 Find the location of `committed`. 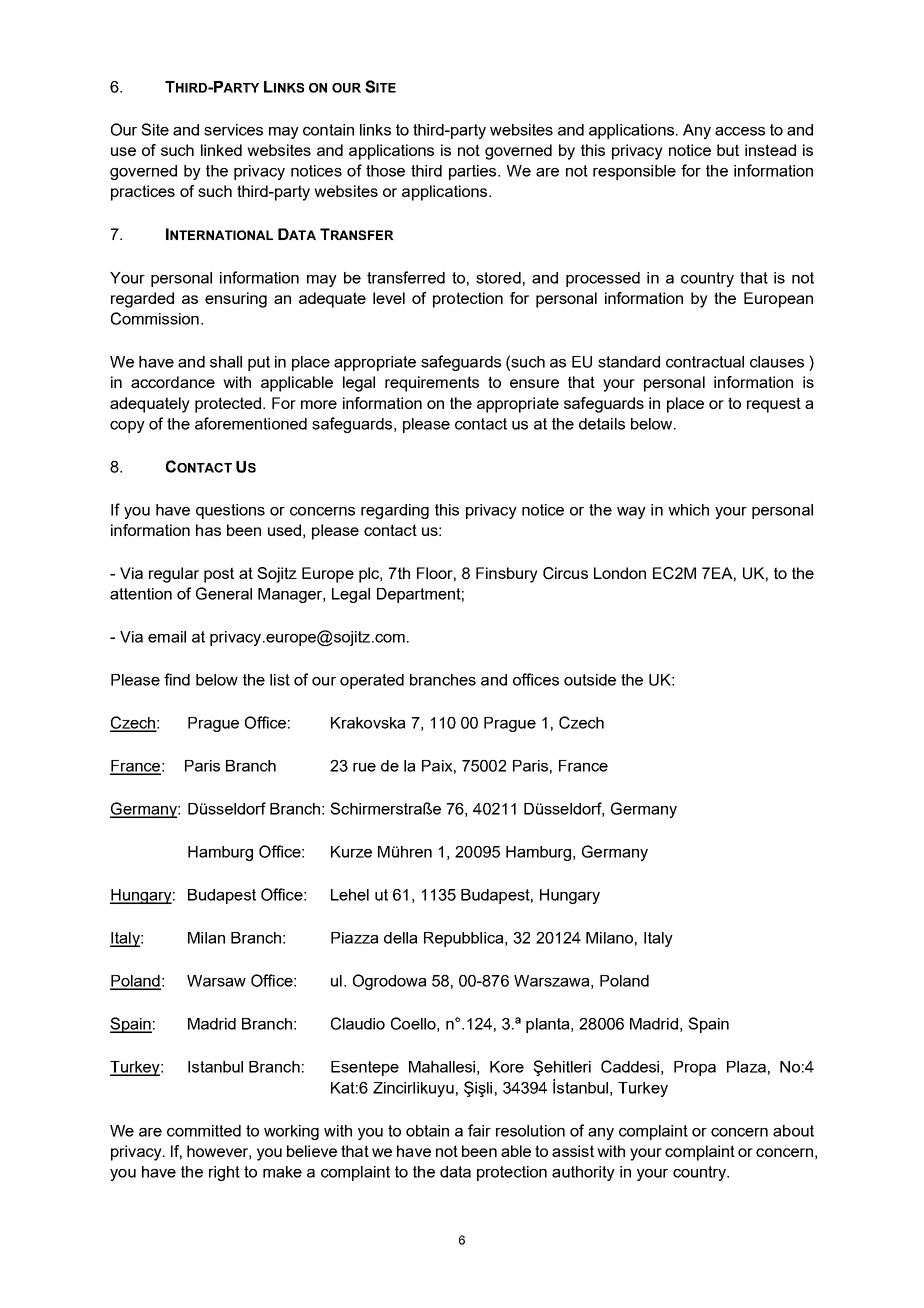

committed is located at coordinates (204, 1131).
